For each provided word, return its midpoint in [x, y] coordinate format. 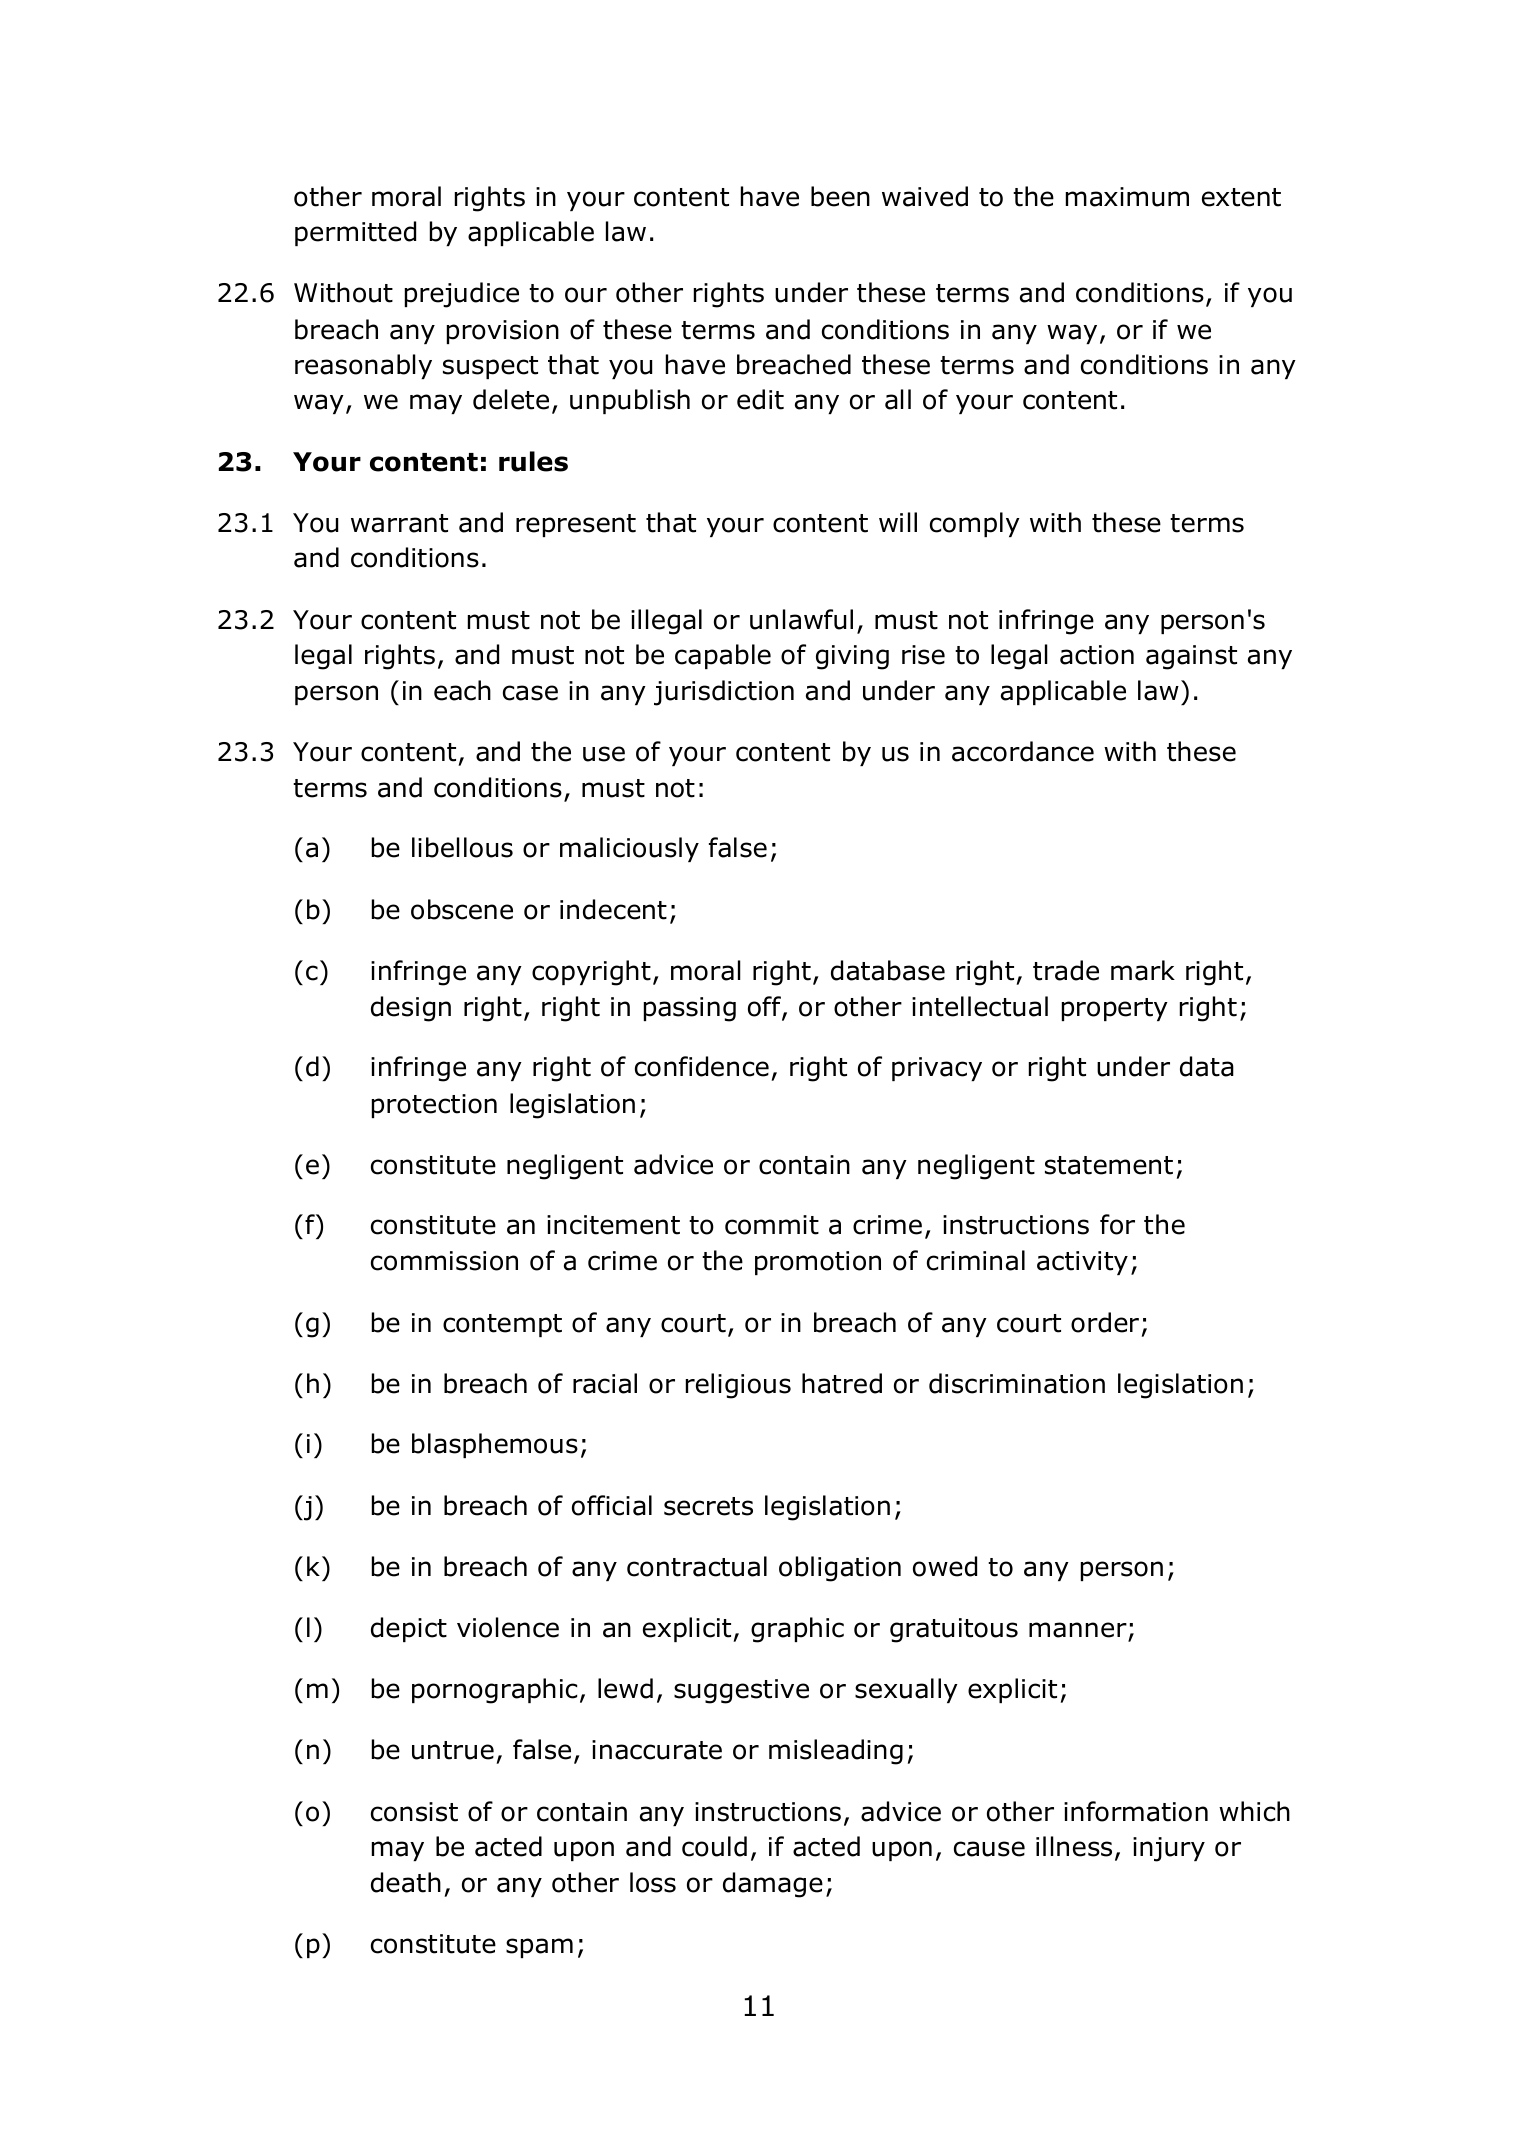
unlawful [801, 619]
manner [1078, 1630]
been [840, 196]
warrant [399, 523]
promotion [818, 1263]
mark [1143, 970]
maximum [1127, 197]
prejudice [462, 295]
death [406, 1882]
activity [1082, 1263]
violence [508, 1627]
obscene [462, 909]
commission [444, 1261]
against [1191, 657]
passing [690, 1009]
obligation [840, 1569]
